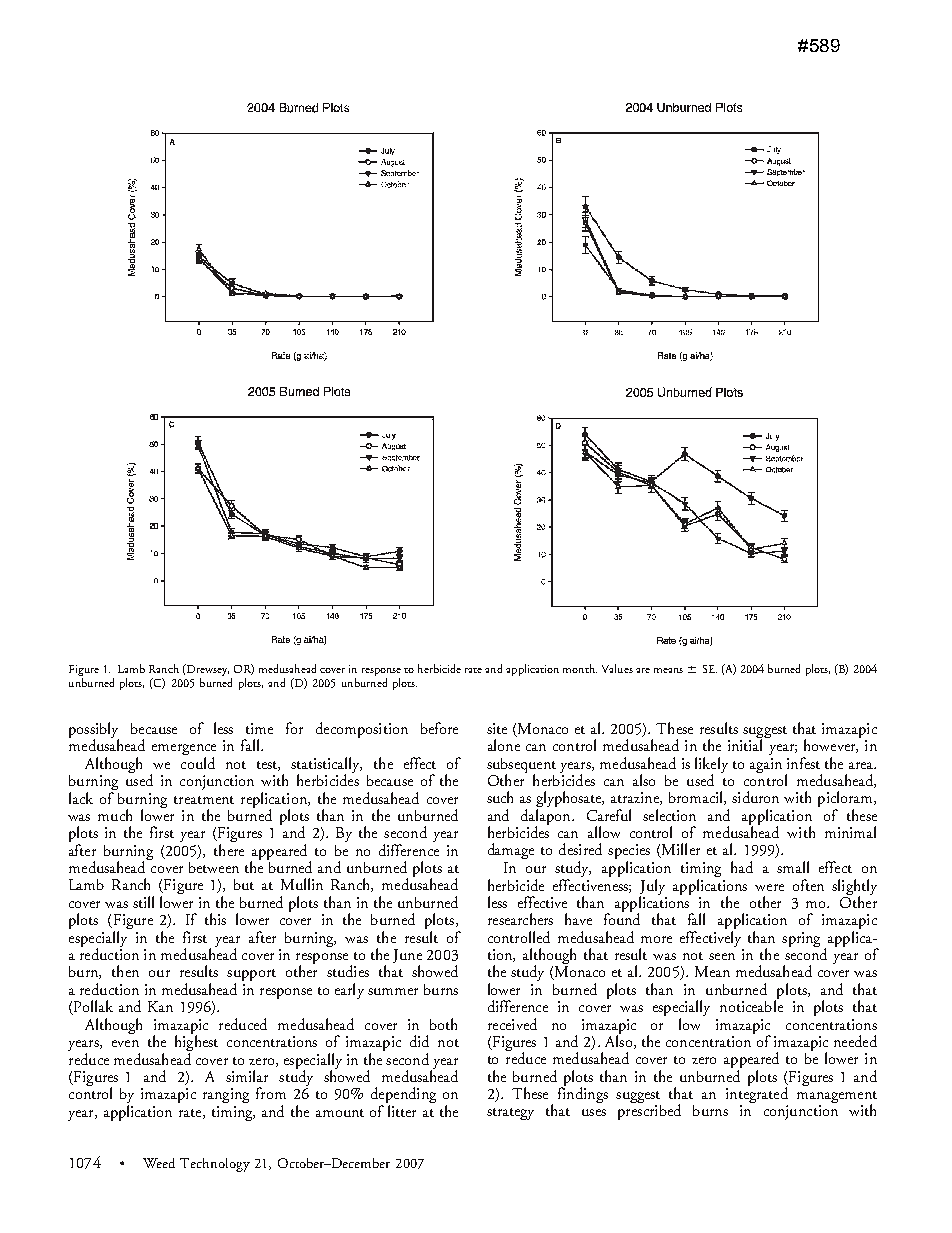 The width and height of the screenshot is (952, 1233). What do you see at coordinates (259, 728) in the screenshot?
I see `time` at bounding box center [259, 728].
